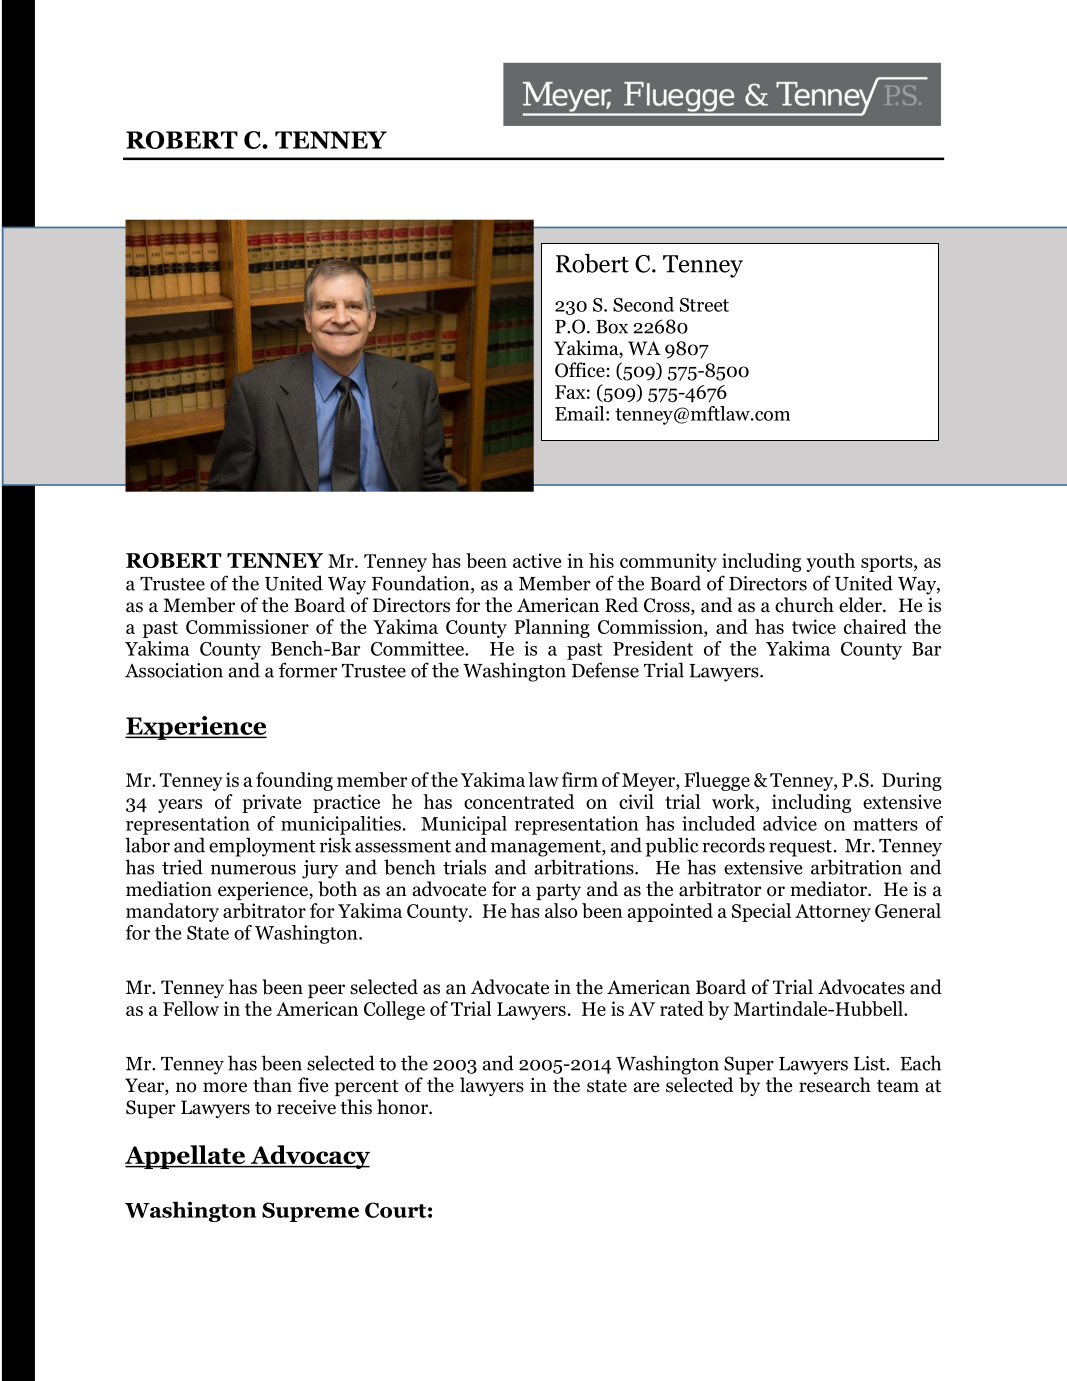 The width and height of the page is (1067, 1381). I want to click on Box, so click(612, 327).
